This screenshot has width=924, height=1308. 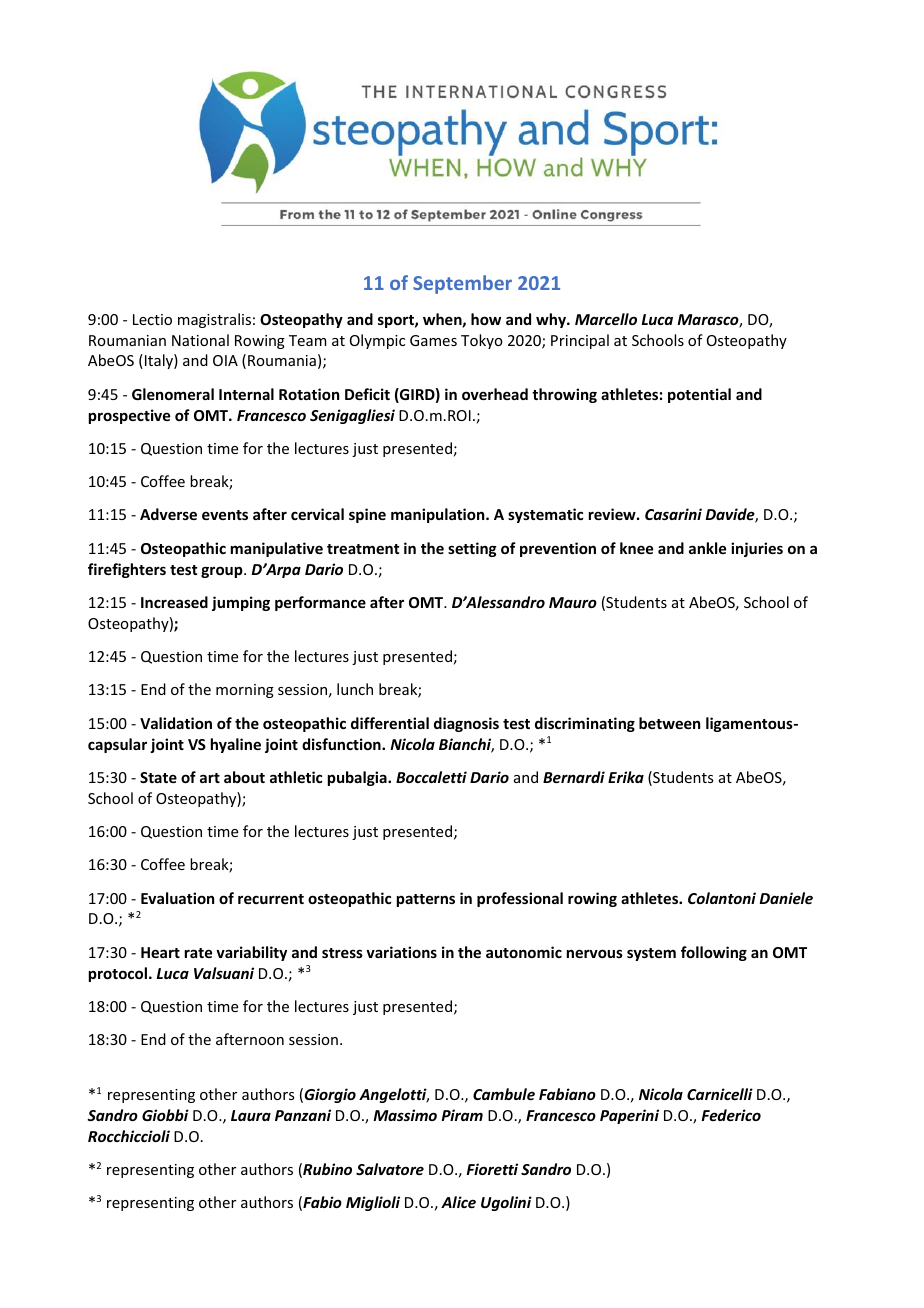 What do you see at coordinates (251, 1115) in the screenshot?
I see `Laura` at bounding box center [251, 1115].
